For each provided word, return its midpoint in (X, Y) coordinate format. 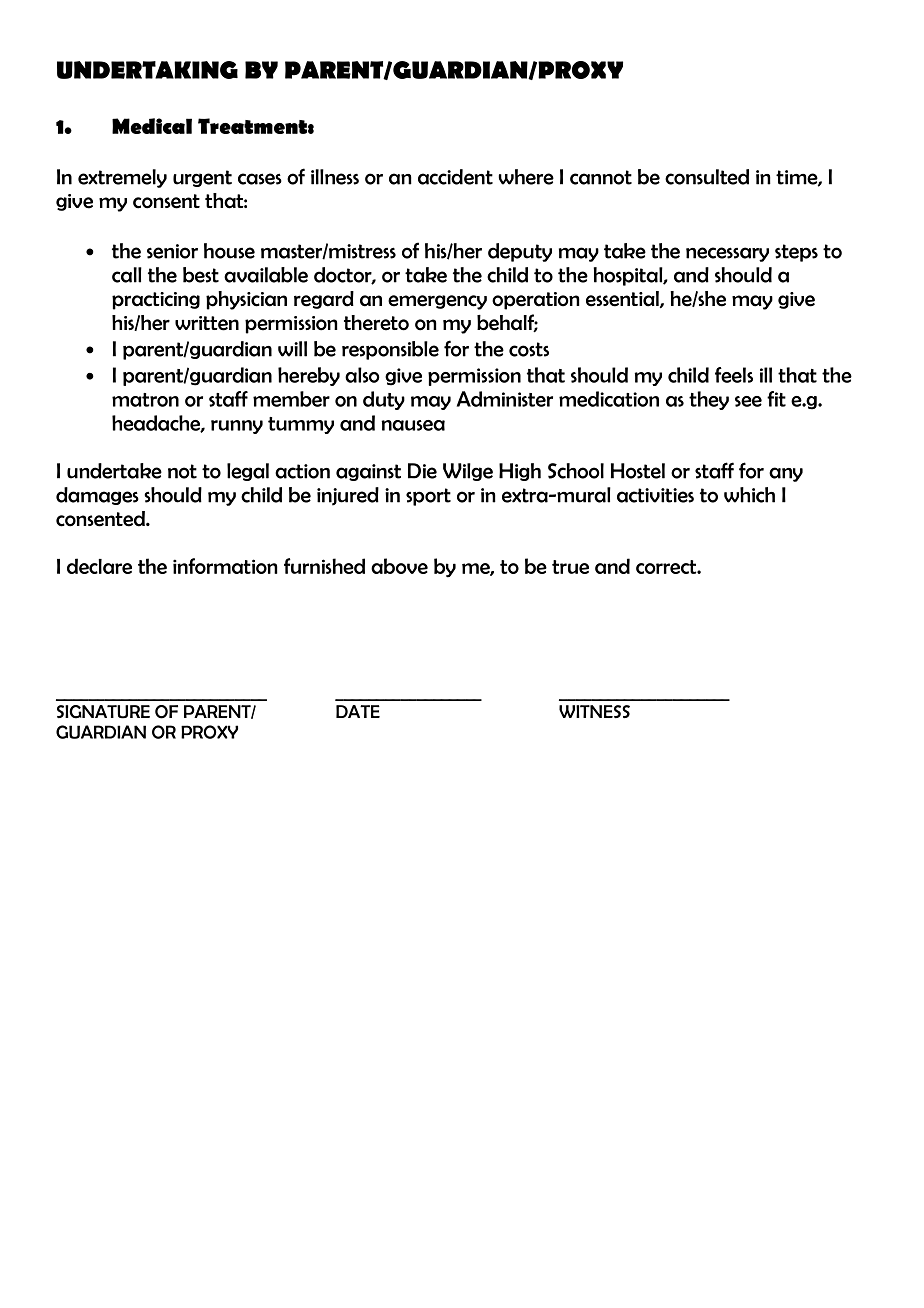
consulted (707, 177)
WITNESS (594, 711)
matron (145, 400)
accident (455, 177)
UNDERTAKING (147, 70)
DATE (358, 711)
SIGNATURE (103, 712)
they (709, 400)
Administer (505, 399)
